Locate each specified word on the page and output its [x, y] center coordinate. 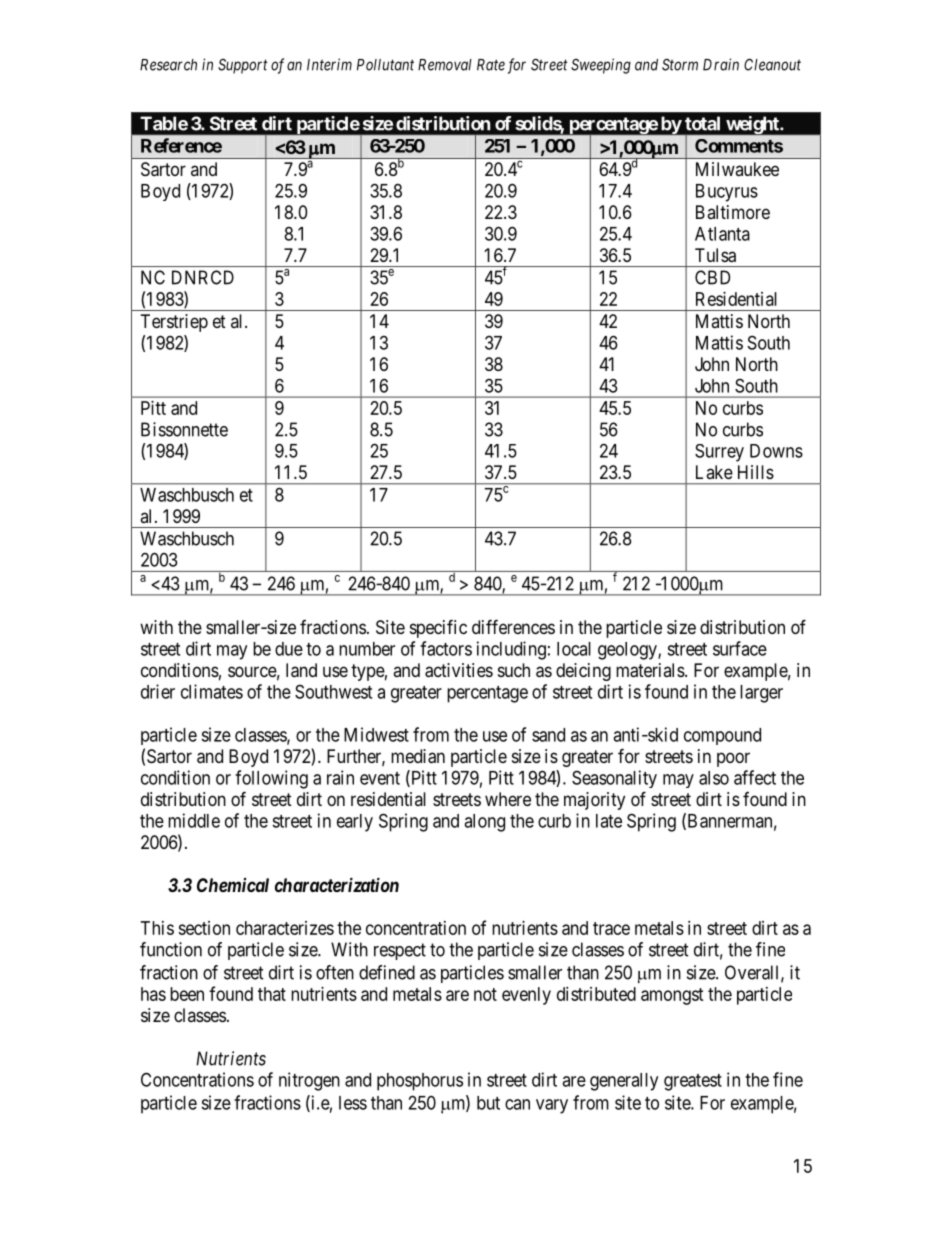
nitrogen [309, 1081]
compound [722, 736]
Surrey [719, 453]
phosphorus [420, 1082]
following [271, 779]
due [289, 649]
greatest [693, 1082]
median [418, 756]
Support [243, 66]
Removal [445, 65]
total [702, 123]
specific [438, 628]
